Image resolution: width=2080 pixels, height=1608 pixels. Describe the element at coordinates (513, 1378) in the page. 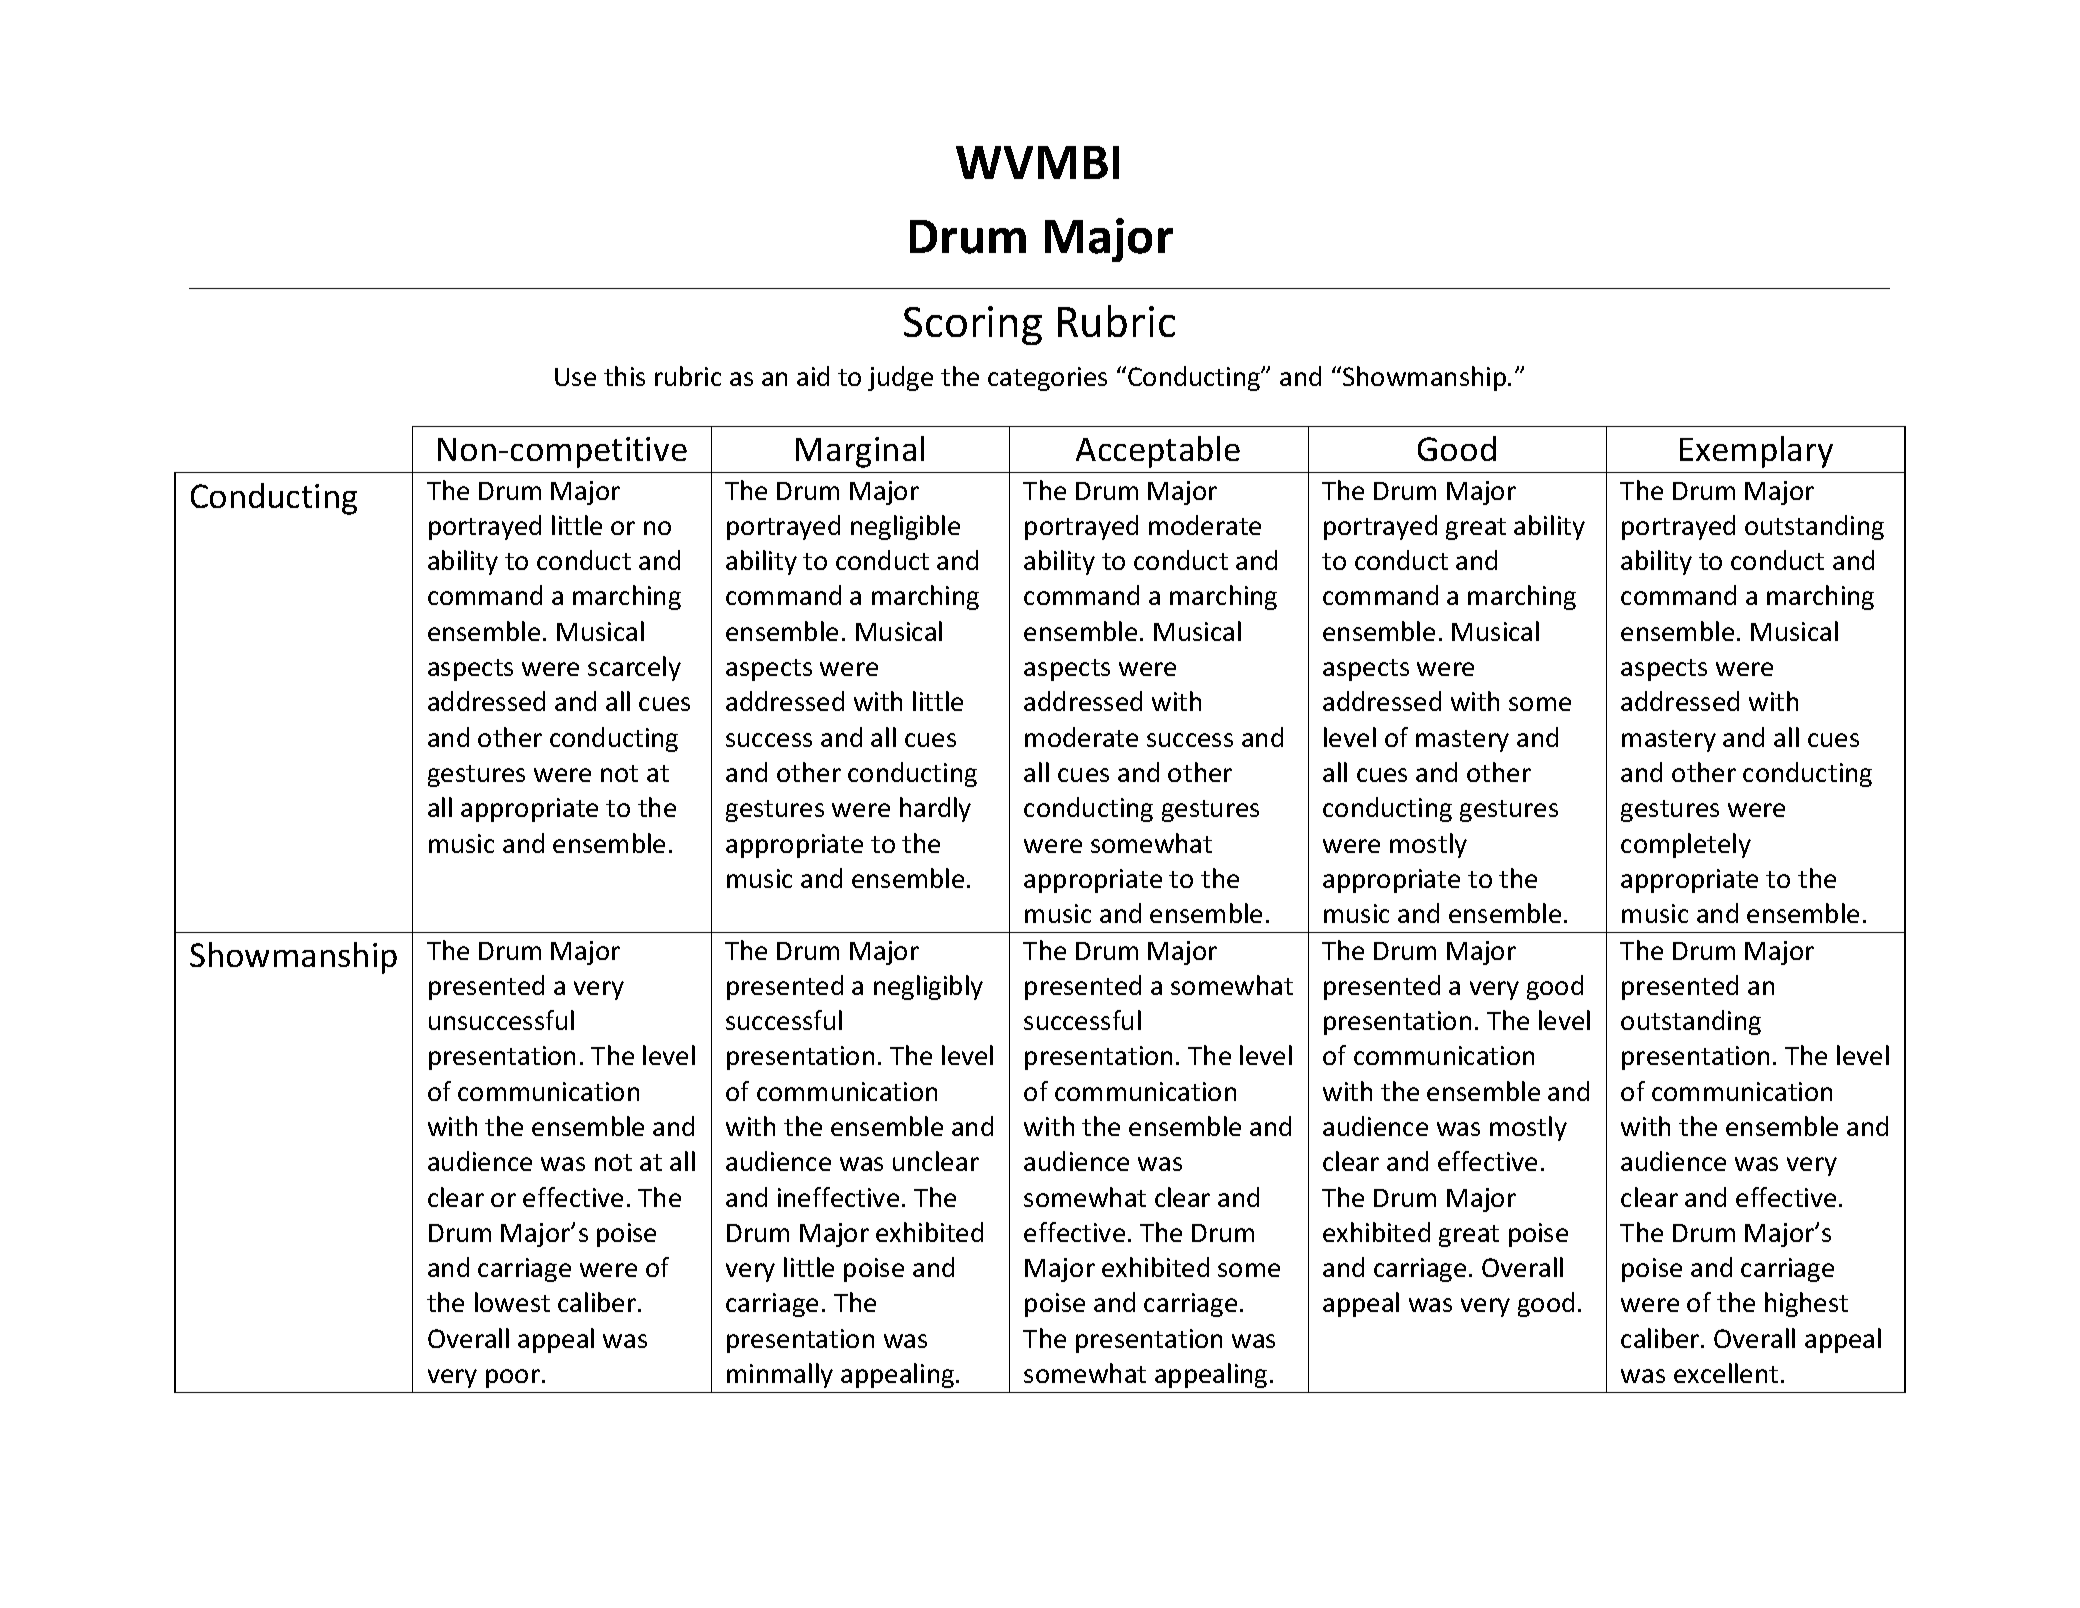

I see `poor` at that location.
